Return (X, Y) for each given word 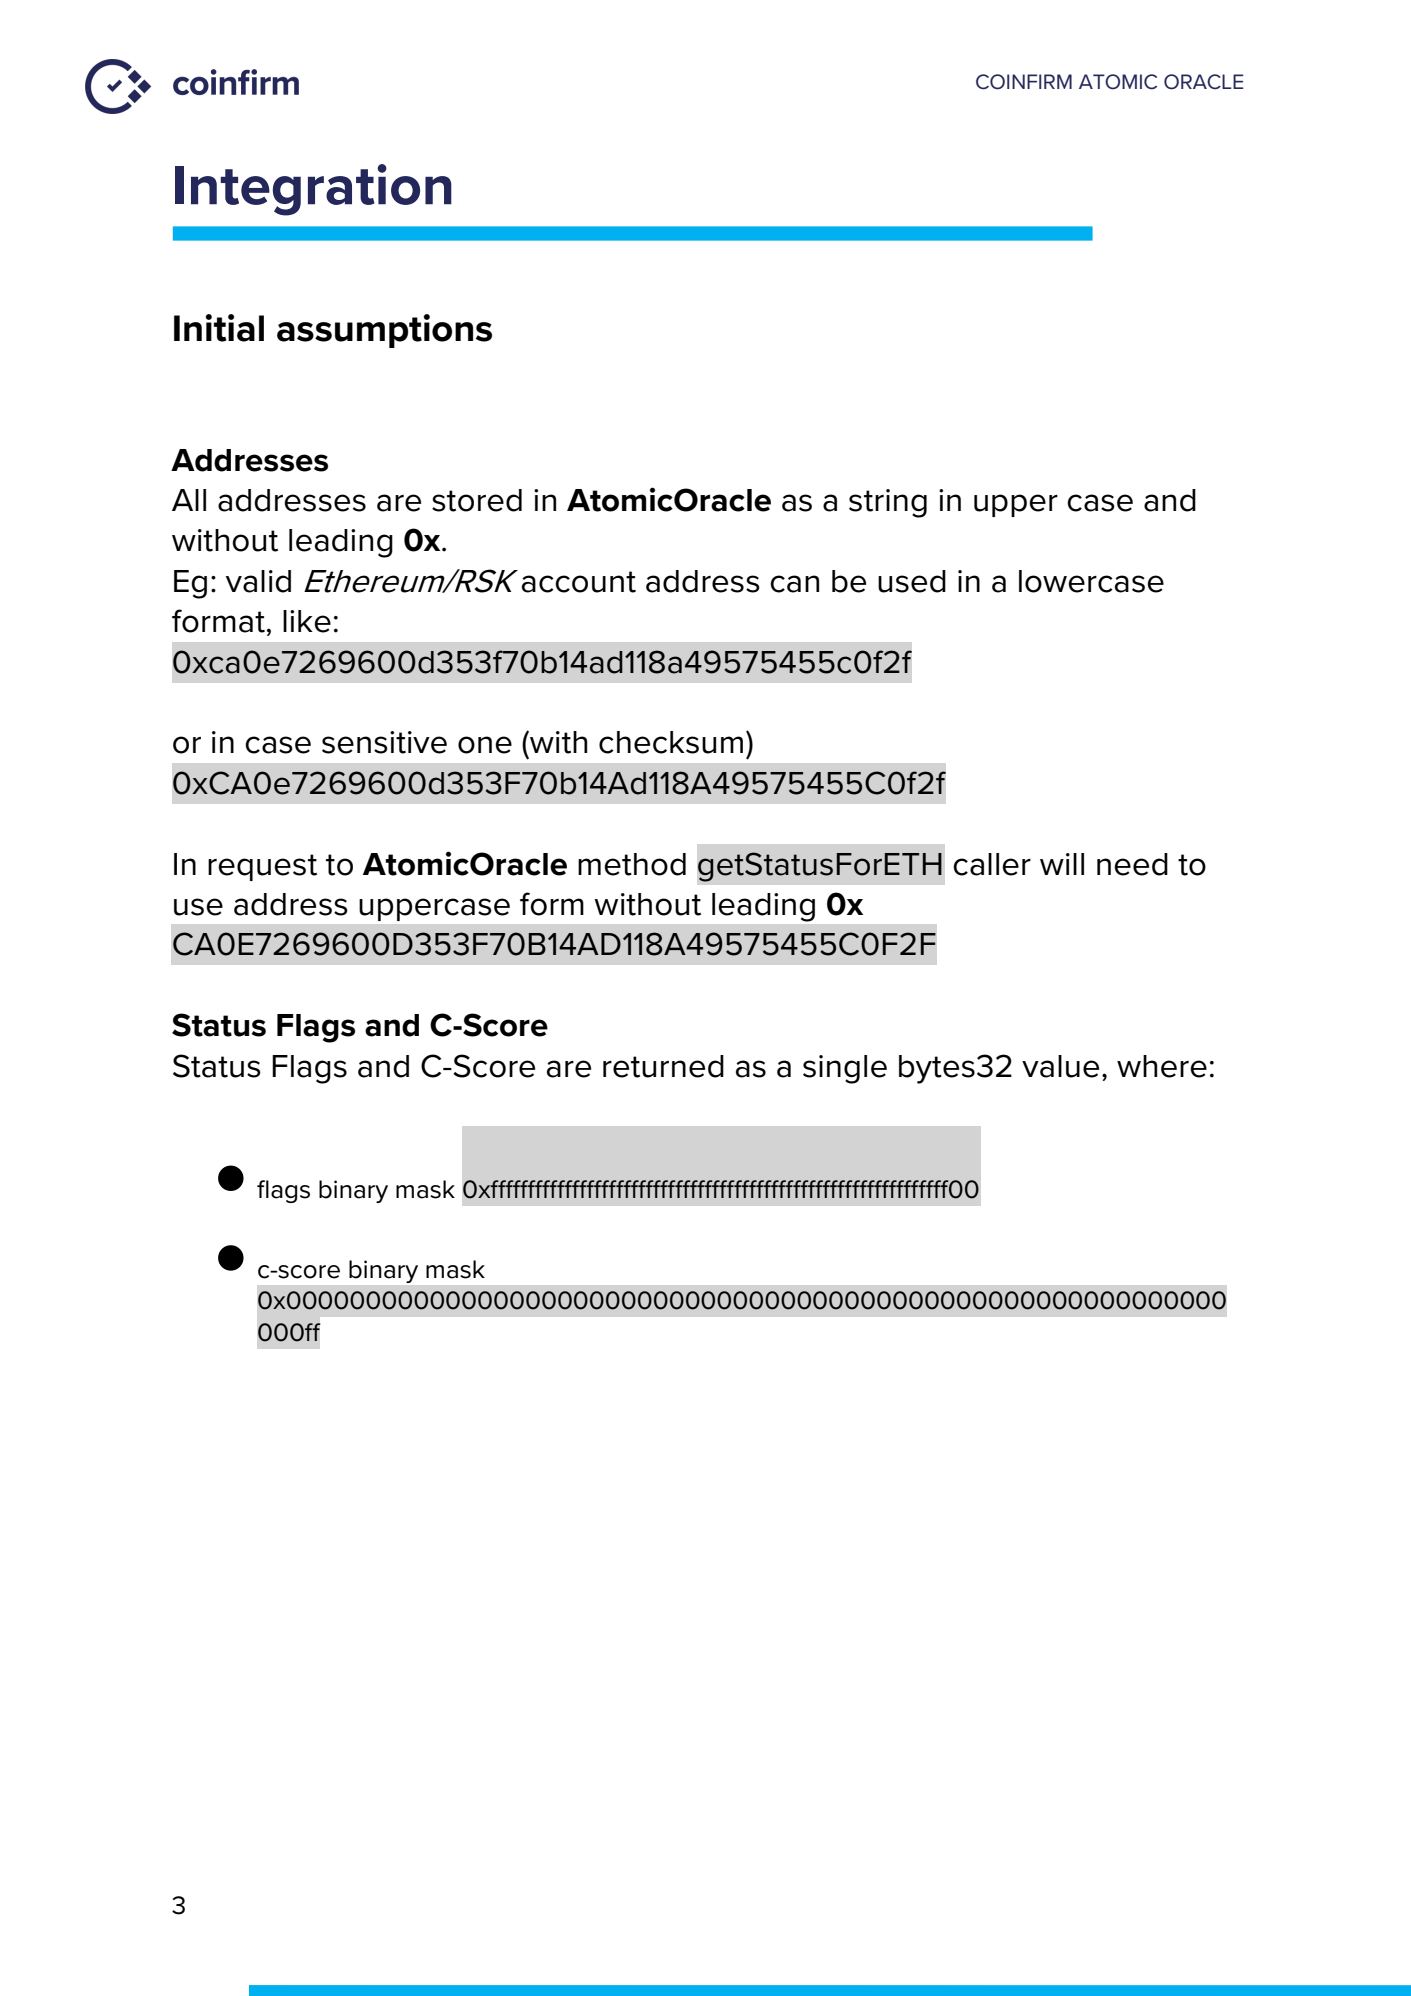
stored (477, 500)
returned (663, 1066)
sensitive (384, 742)
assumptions (384, 331)
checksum (671, 742)
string (888, 503)
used (912, 581)
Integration (313, 190)
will (1062, 864)
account (579, 582)
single (845, 1069)
